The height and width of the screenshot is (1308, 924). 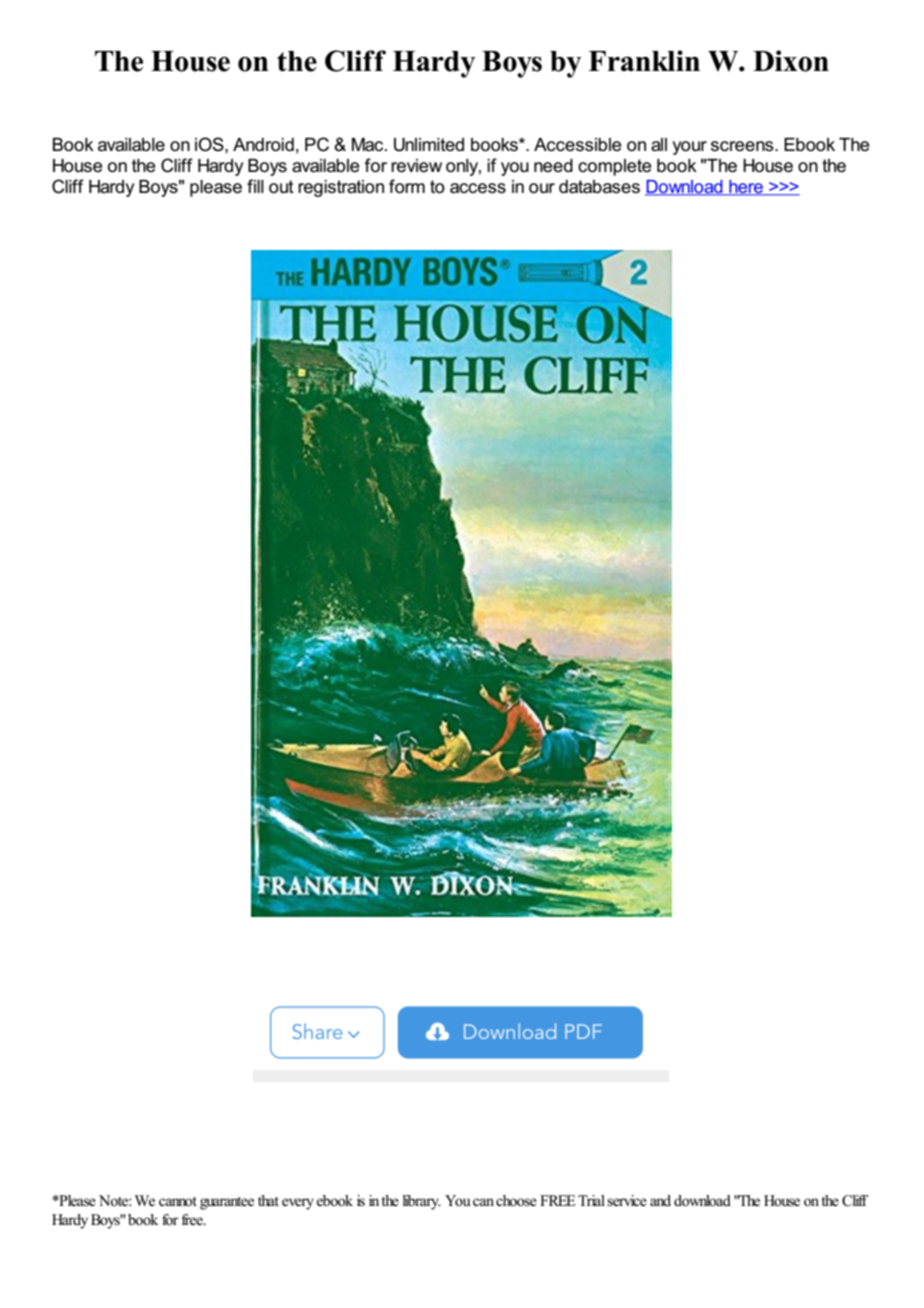 What do you see at coordinates (659, 145) in the screenshot?
I see `all` at bounding box center [659, 145].
